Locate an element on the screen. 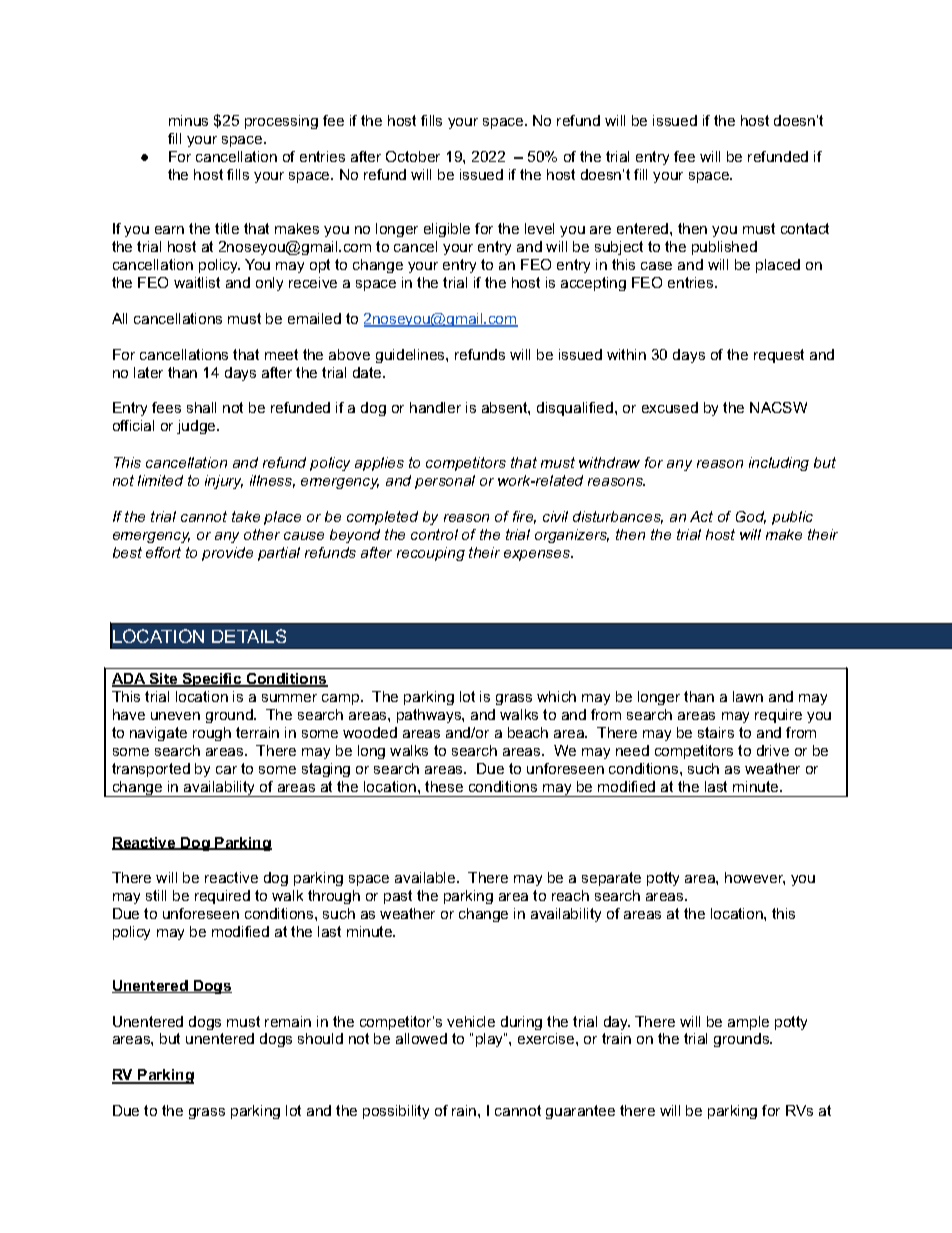 Image resolution: width=952 pixels, height=1233 pixels. ample is located at coordinates (748, 1023).
